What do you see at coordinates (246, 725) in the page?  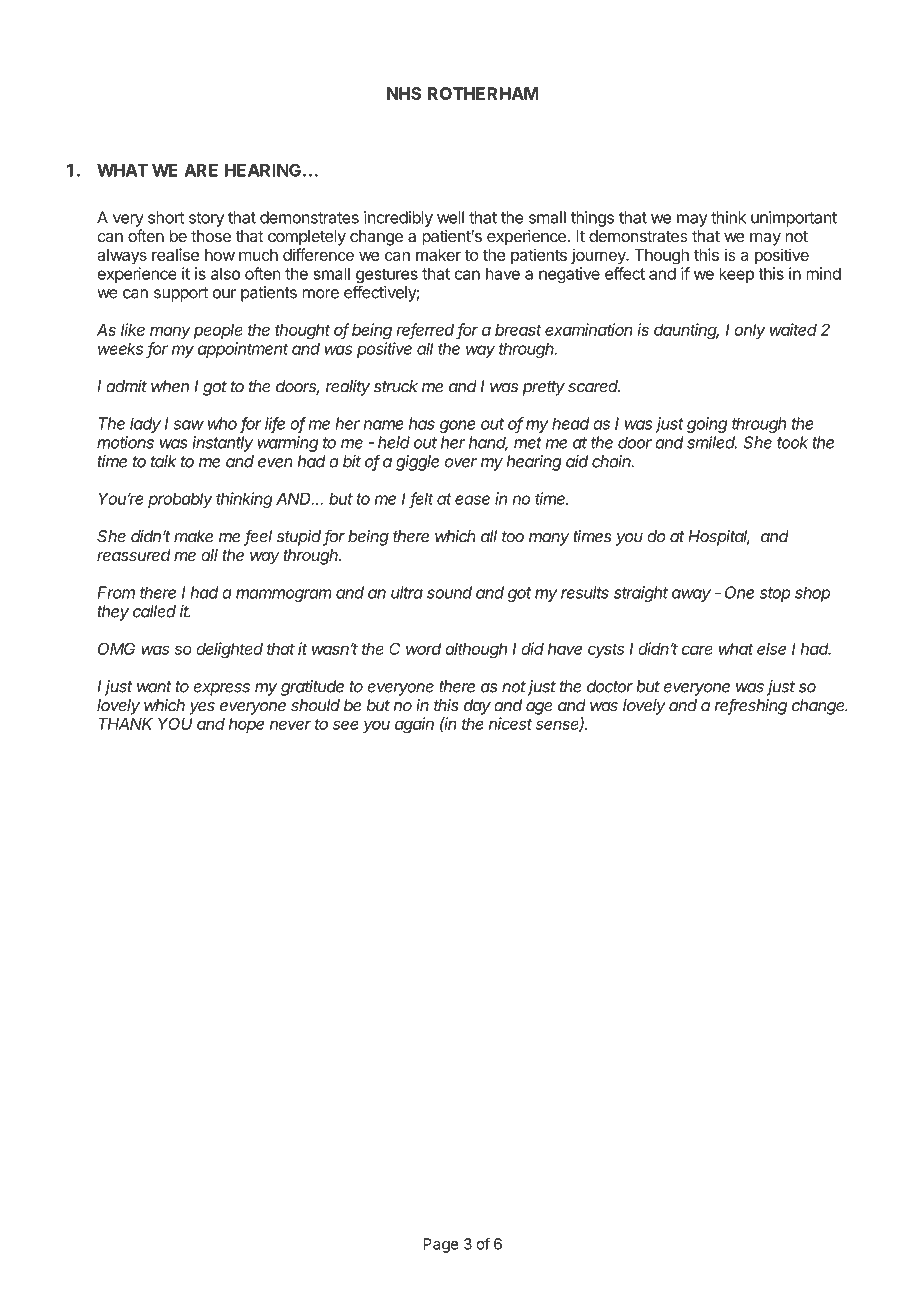 I see `hope` at bounding box center [246, 725].
